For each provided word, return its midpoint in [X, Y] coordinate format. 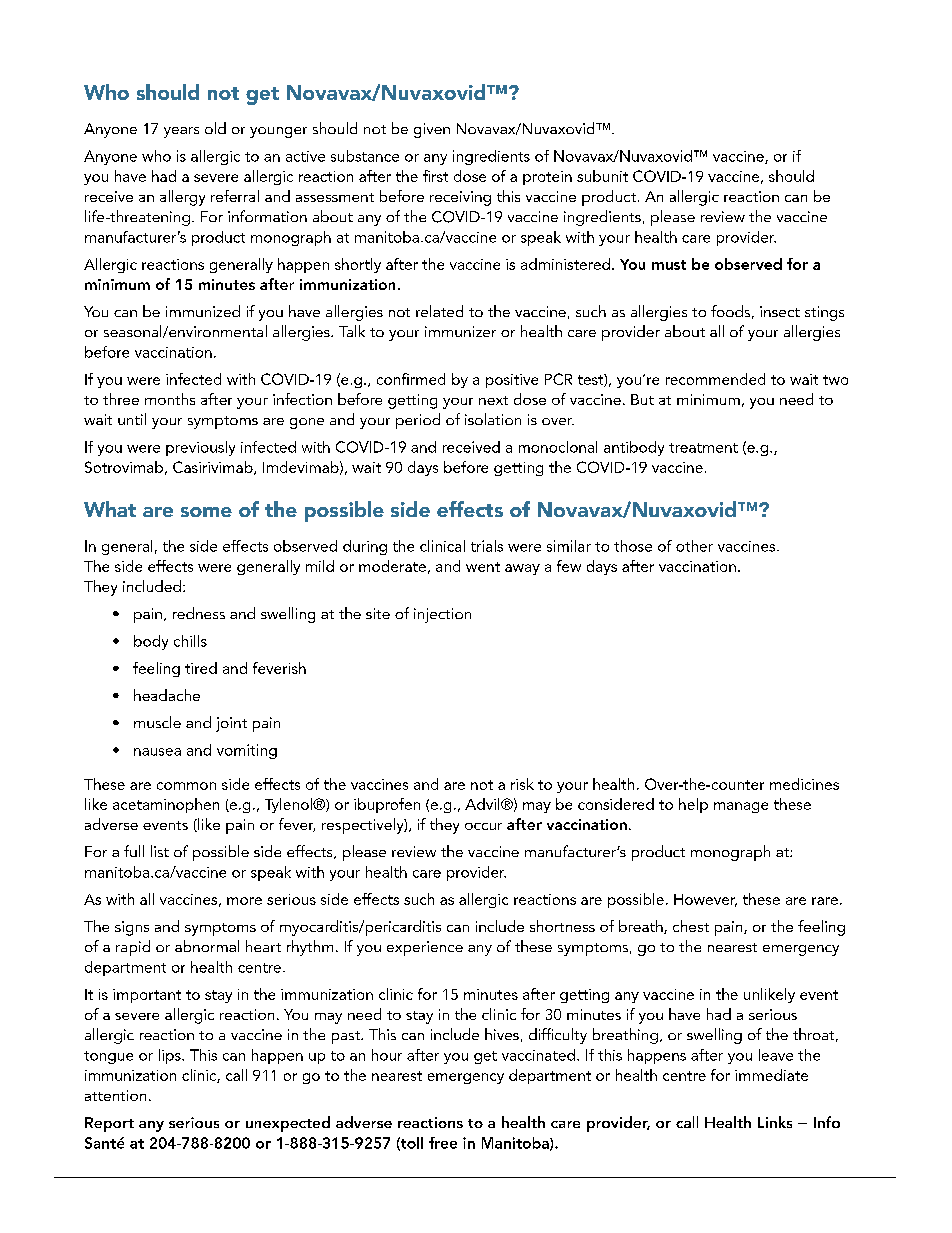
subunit [602, 176]
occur [483, 826]
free [443, 1143]
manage [741, 807]
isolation [493, 419]
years [181, 132]
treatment [703, 448]
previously [200, 448]
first [435, 176]
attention [115, 1095]
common [186, 786]
